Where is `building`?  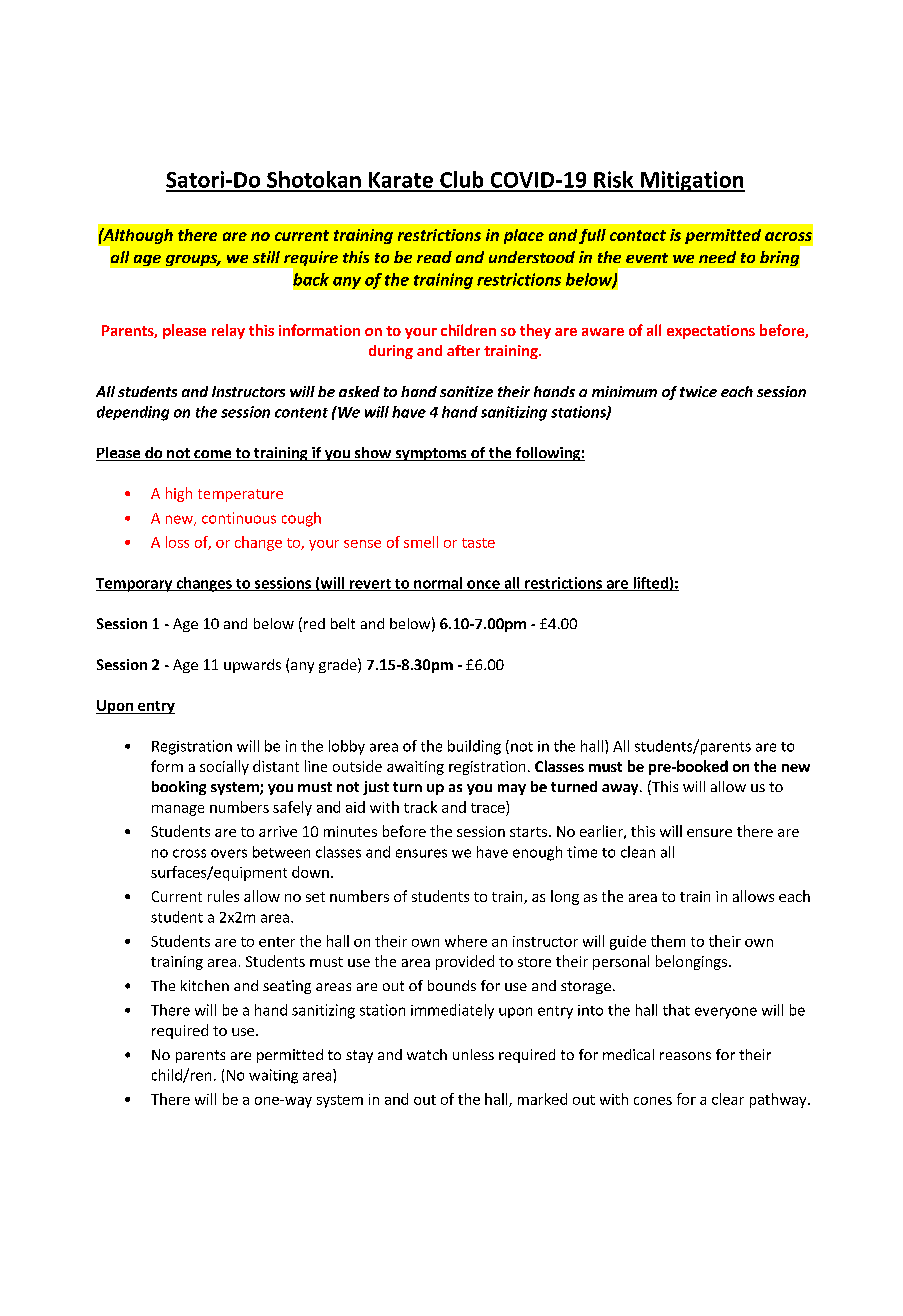 building is located at coordinates (474, 747).
